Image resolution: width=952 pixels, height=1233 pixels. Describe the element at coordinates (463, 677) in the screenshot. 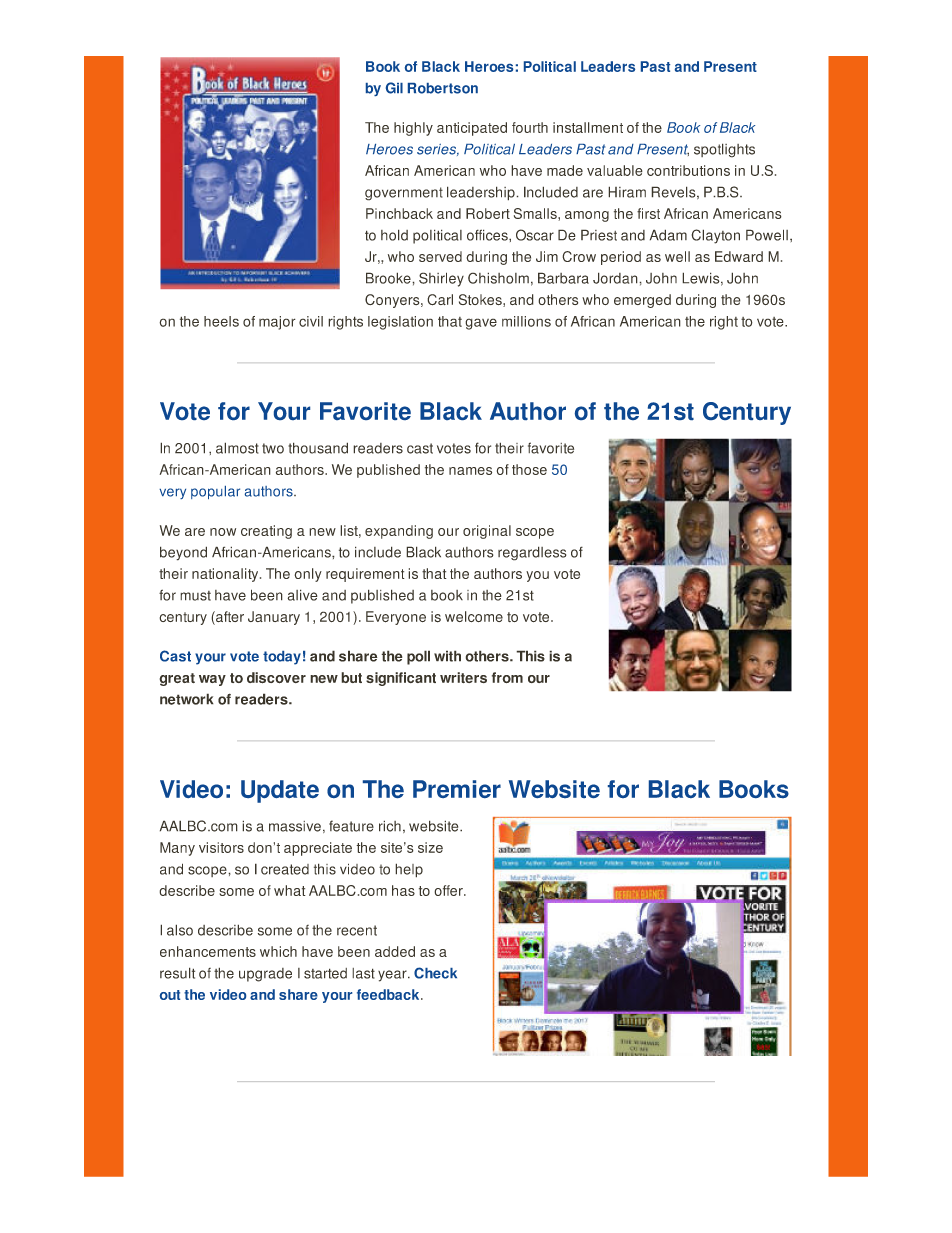

I see `writers` at that location.
